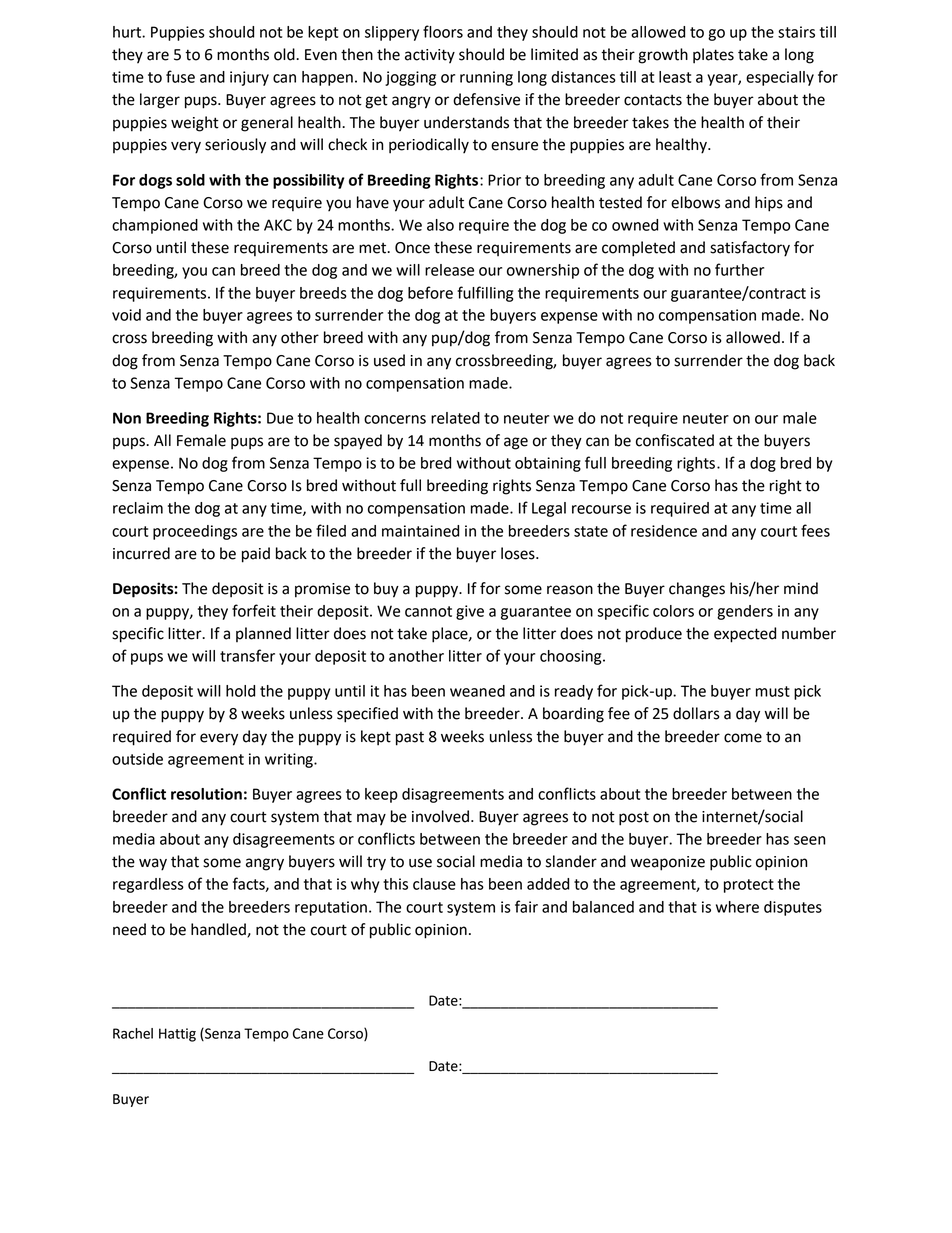 The image size is (952, 1233). I want to click on further, so click(739, 269).
